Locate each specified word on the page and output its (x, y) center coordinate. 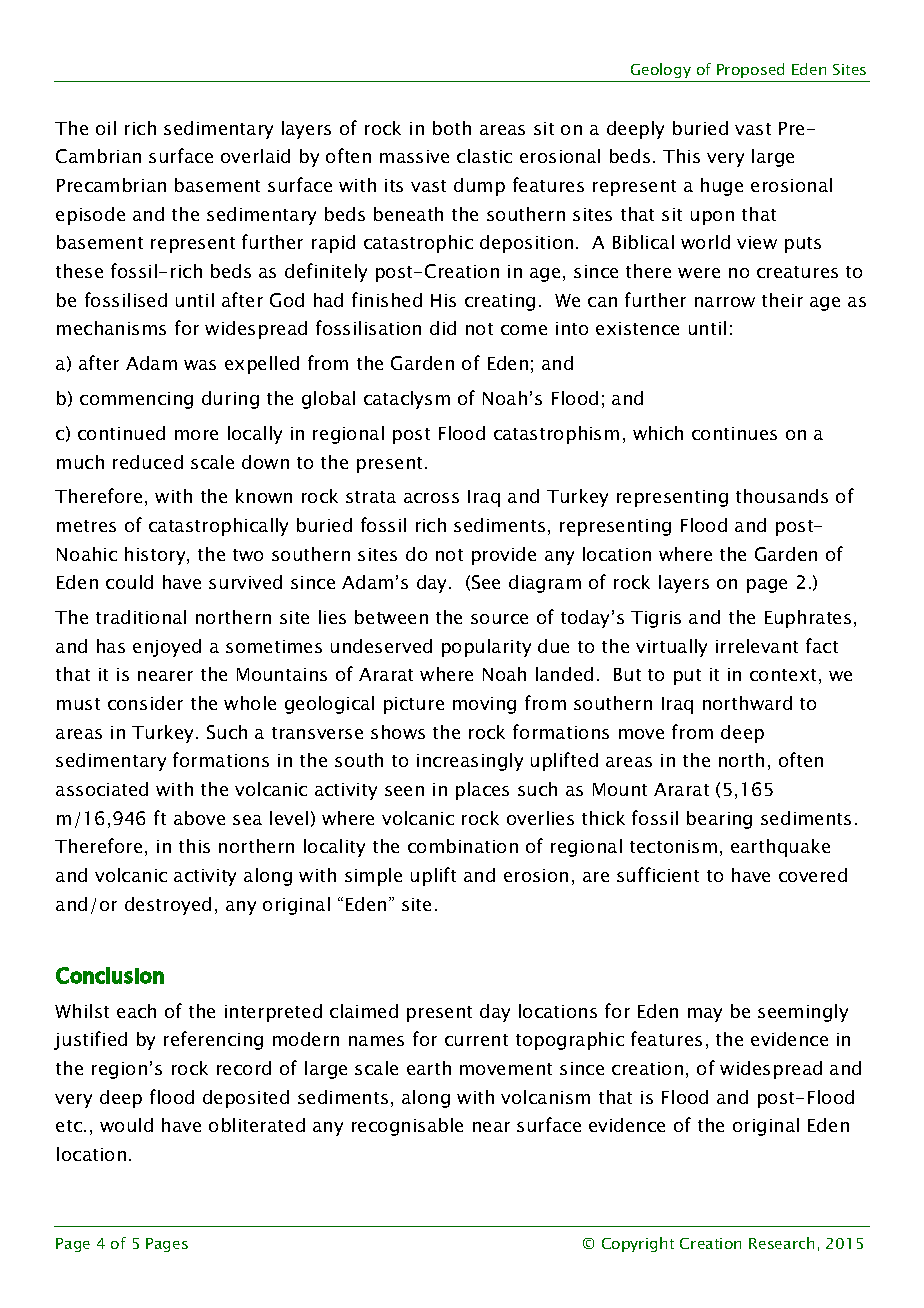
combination (463, 846)
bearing (719, 820)
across (431, 498)
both (452, 128)
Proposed (750, 70)
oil (106, 128)
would (126, 1125)
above (199, 818)
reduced (148, 462)
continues (734, 433)
